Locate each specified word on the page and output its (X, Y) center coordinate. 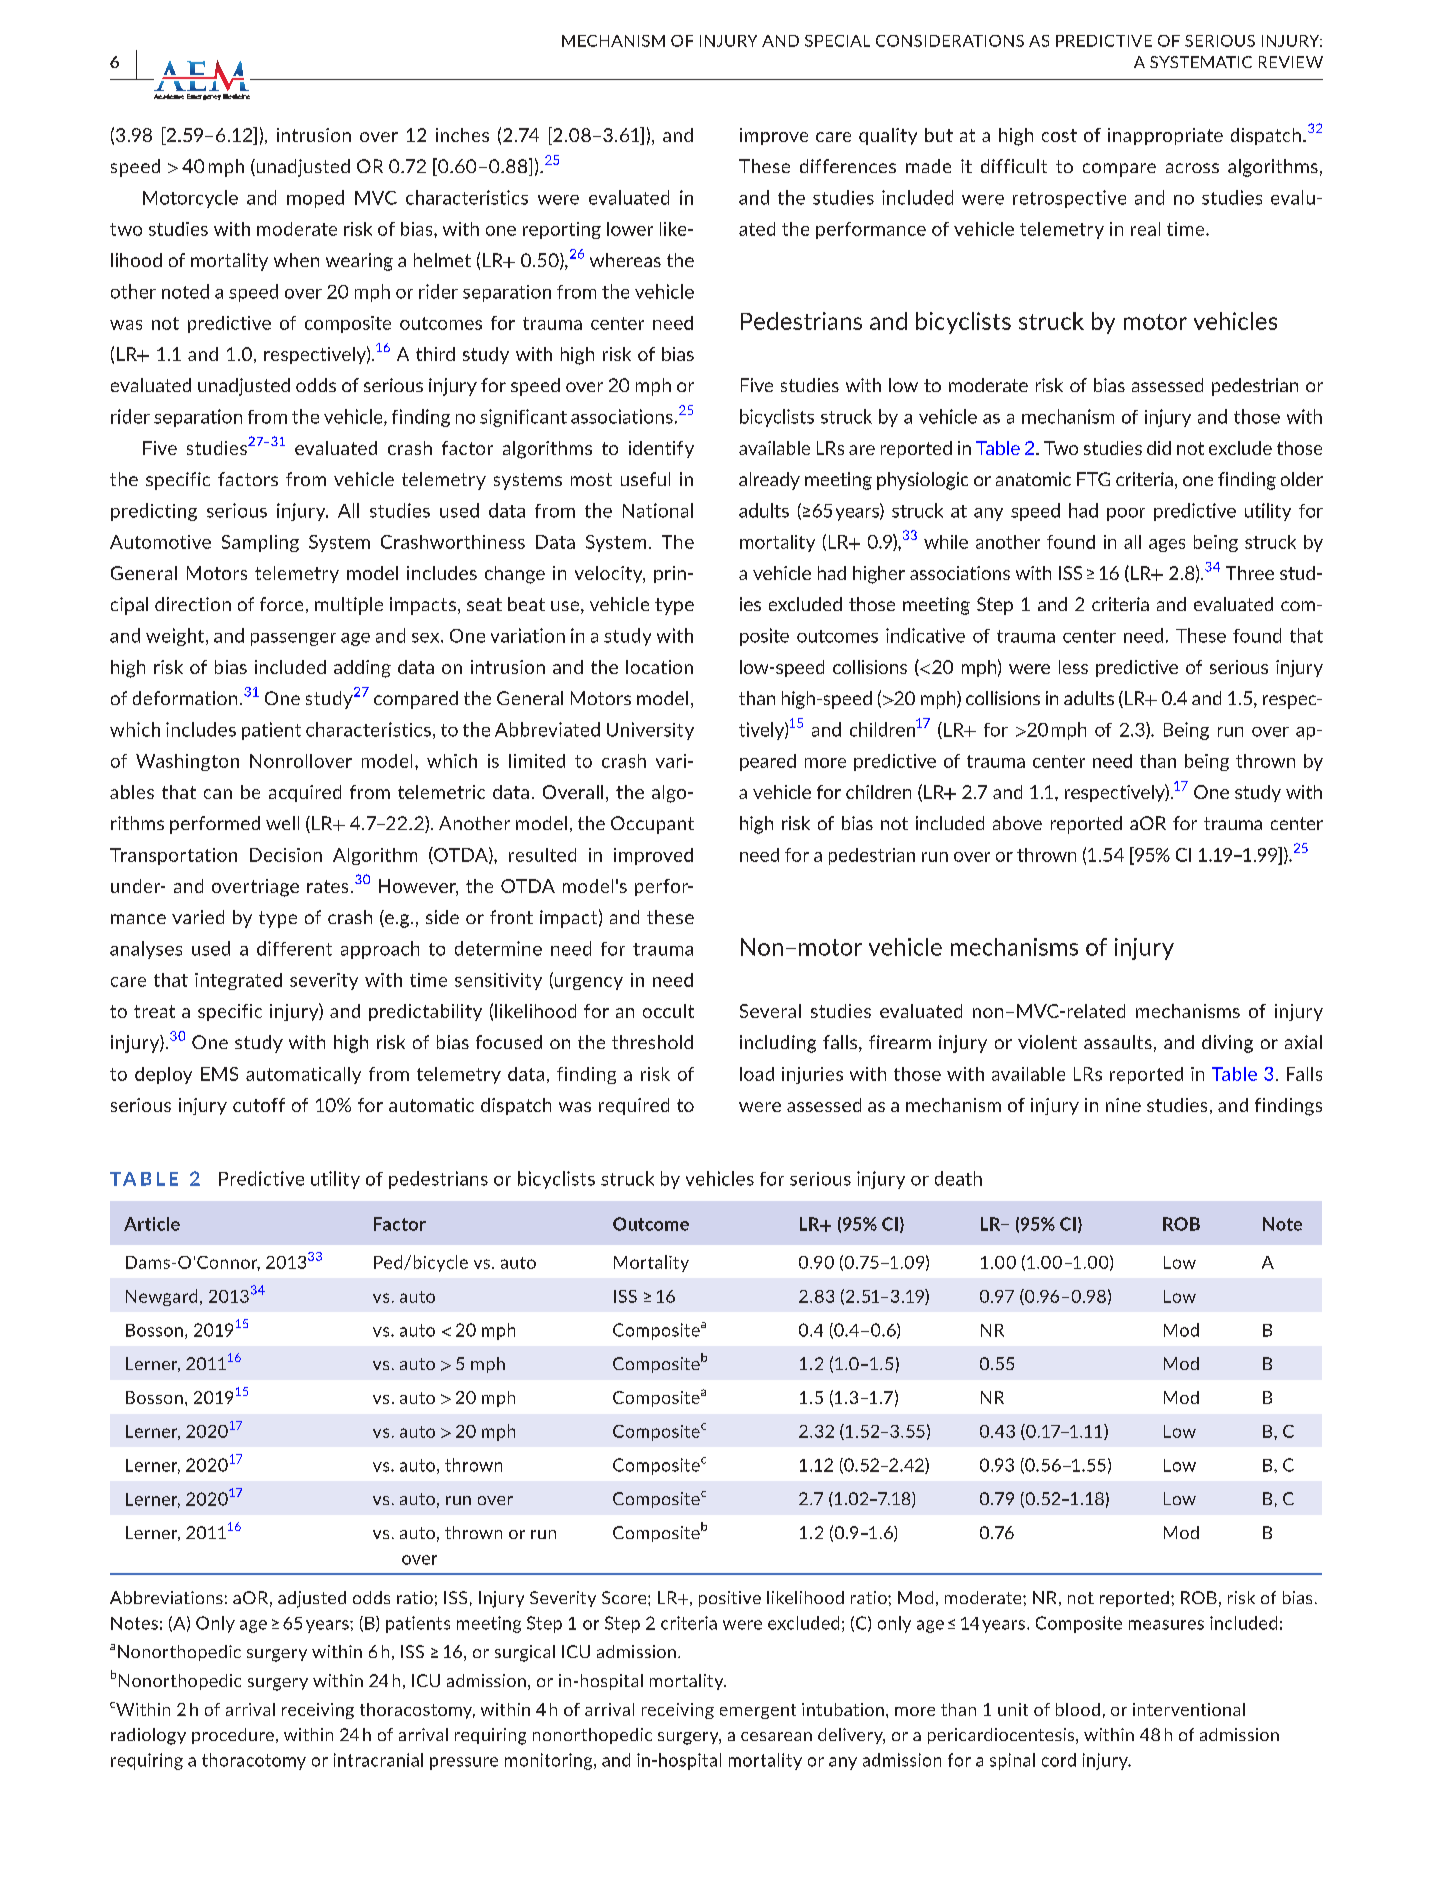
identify (661, 449)
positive (730, 1599)
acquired (305, 793)
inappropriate (1165, 136)
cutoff (259, 1105)
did (1159, 448)
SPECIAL (837, 41)
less (1073, 667)
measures (1166, 1625)
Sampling (260, 543)
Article (152, 1224)
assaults (1118, 1042)
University (650, 731)
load (757, 1074)
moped (315, 199)
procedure (233, 1736)
